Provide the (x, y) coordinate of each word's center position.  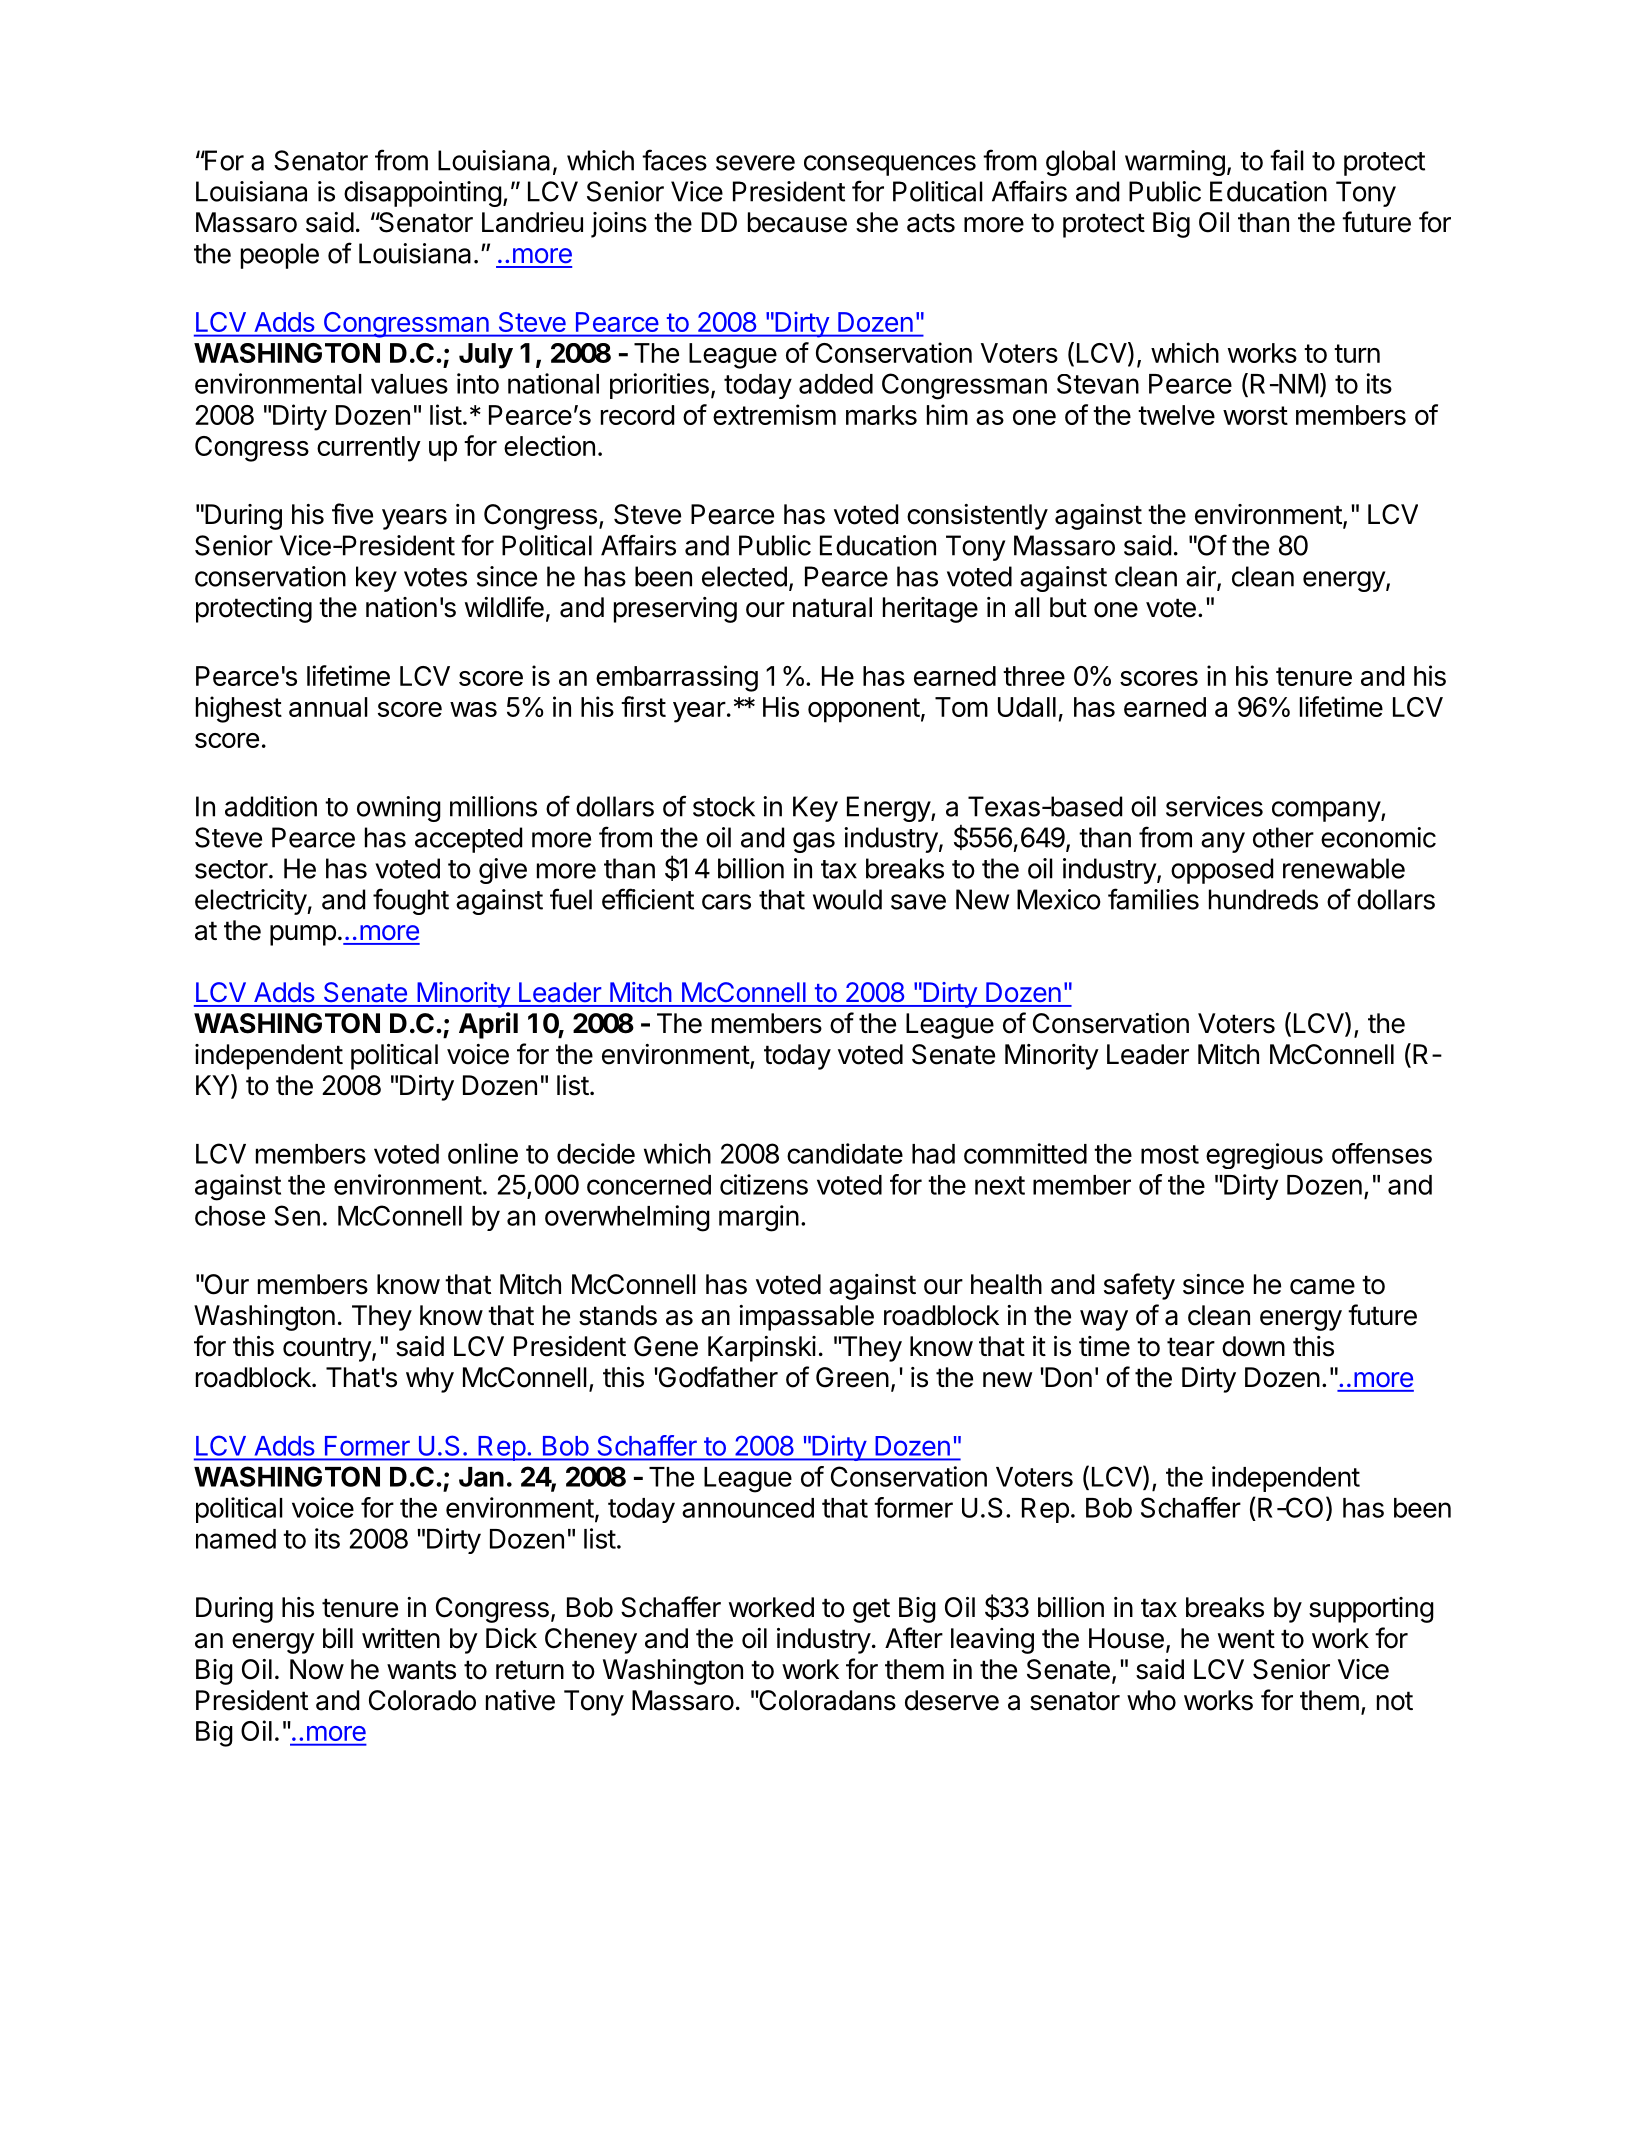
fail (1287, 160)
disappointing (423, 194)
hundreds (1263, 899)
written (401, 1638)
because (797, 222)
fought (411, 901)
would (847, 899)
